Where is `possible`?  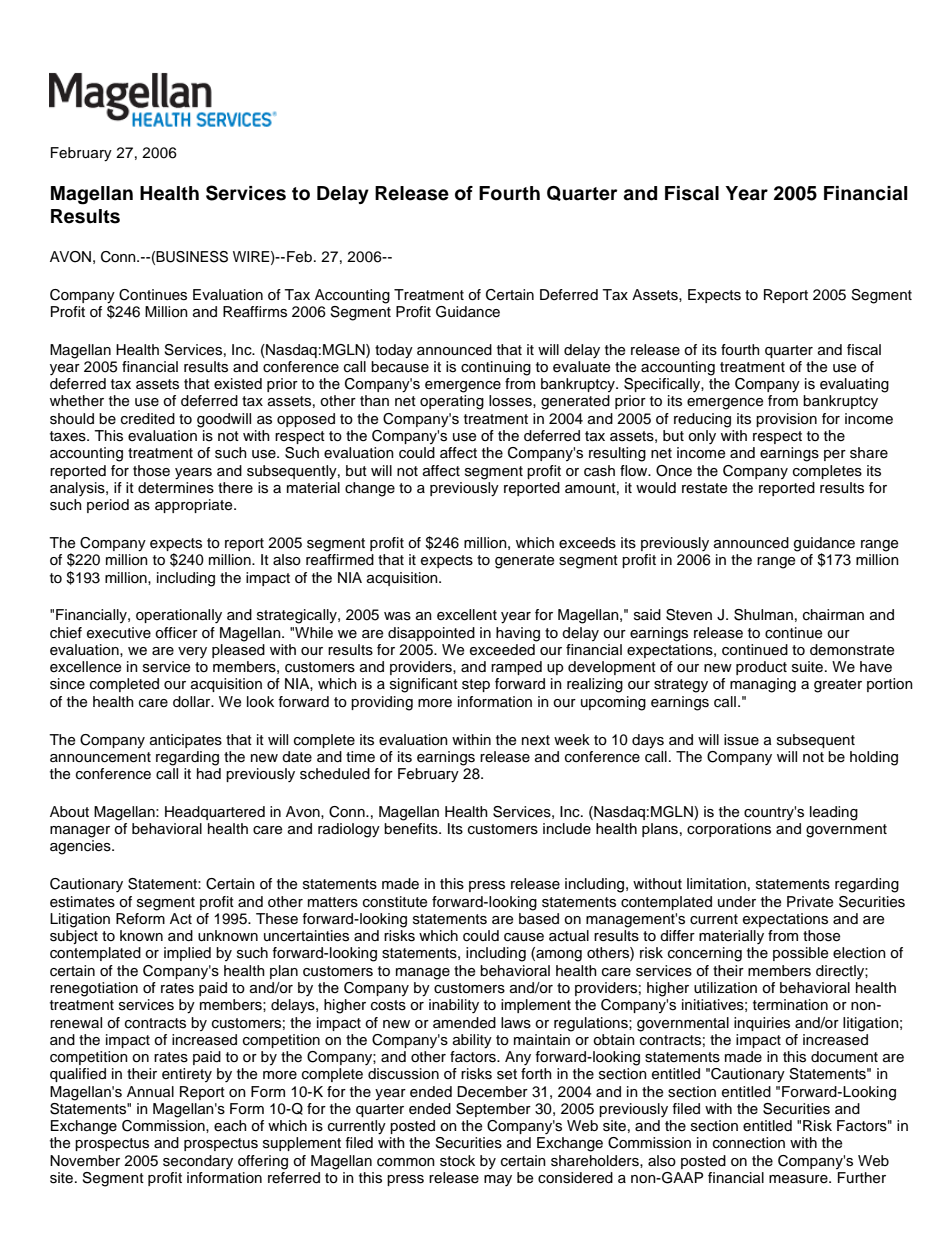
possible is located at coordinates (800, 954).
